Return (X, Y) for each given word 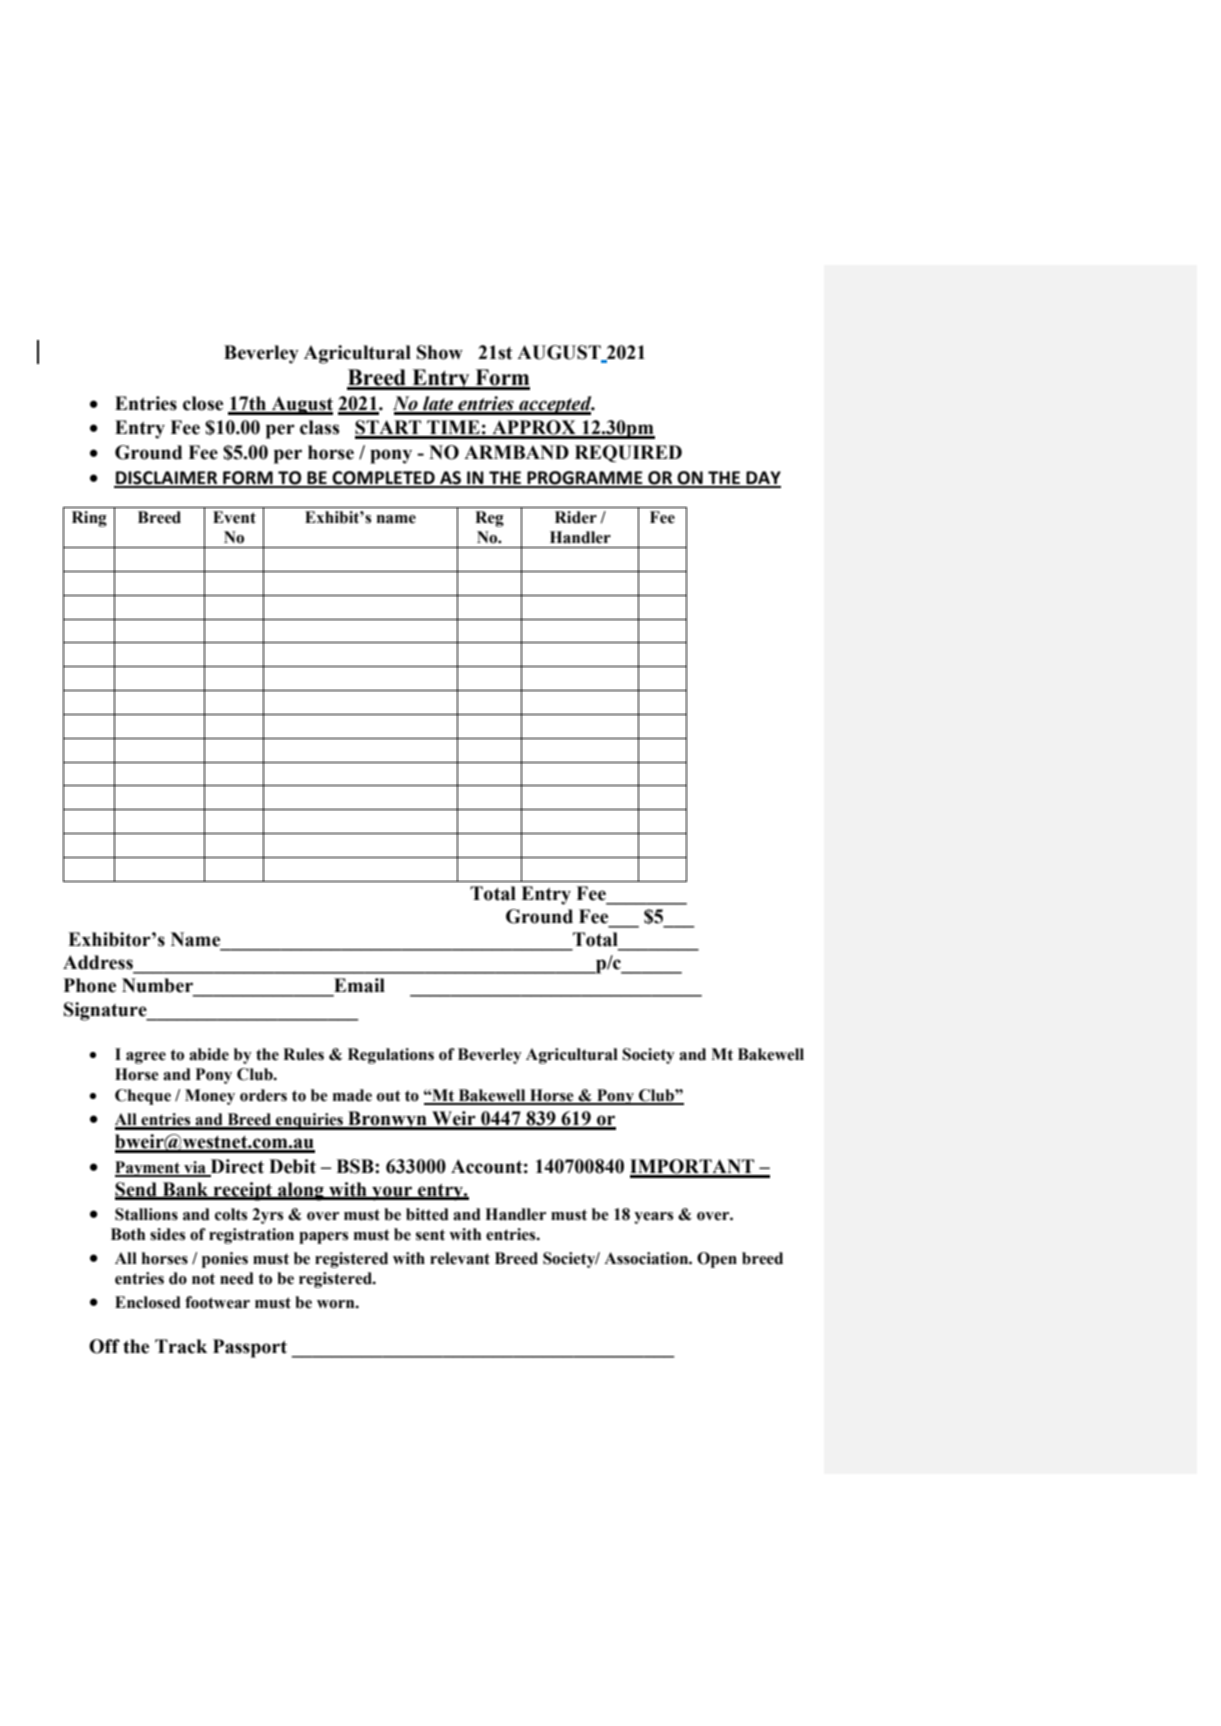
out (389, 1096)
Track (181, 1346)
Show (440, 352)
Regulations (391, 1056)
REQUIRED (628, 453)
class (319, 427)
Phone (90, 985)
